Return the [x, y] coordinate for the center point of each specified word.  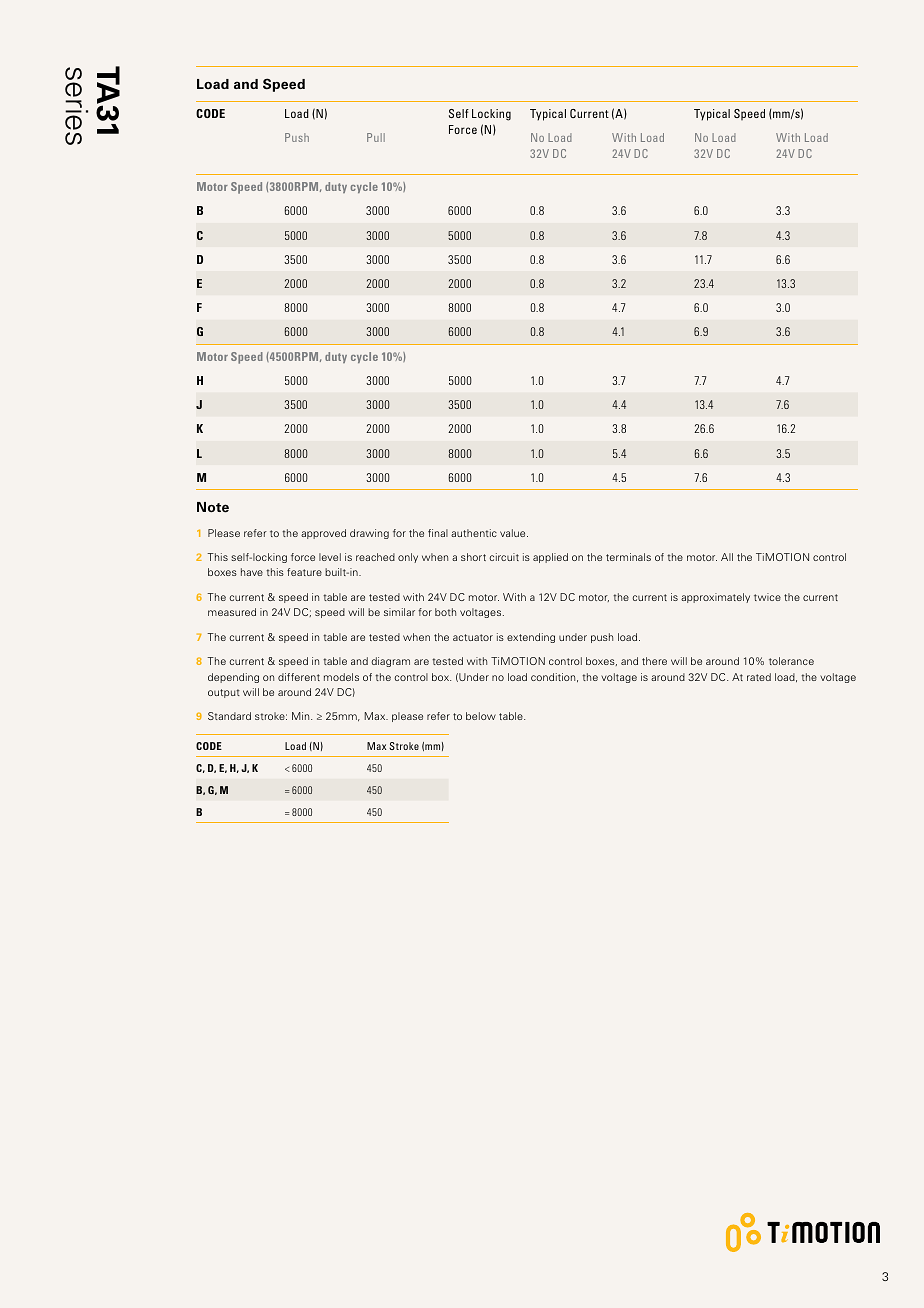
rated [759, 677]
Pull [376, 137]
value [514, 533]
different [299, 677]
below [481, 716]
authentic [474, 533]
